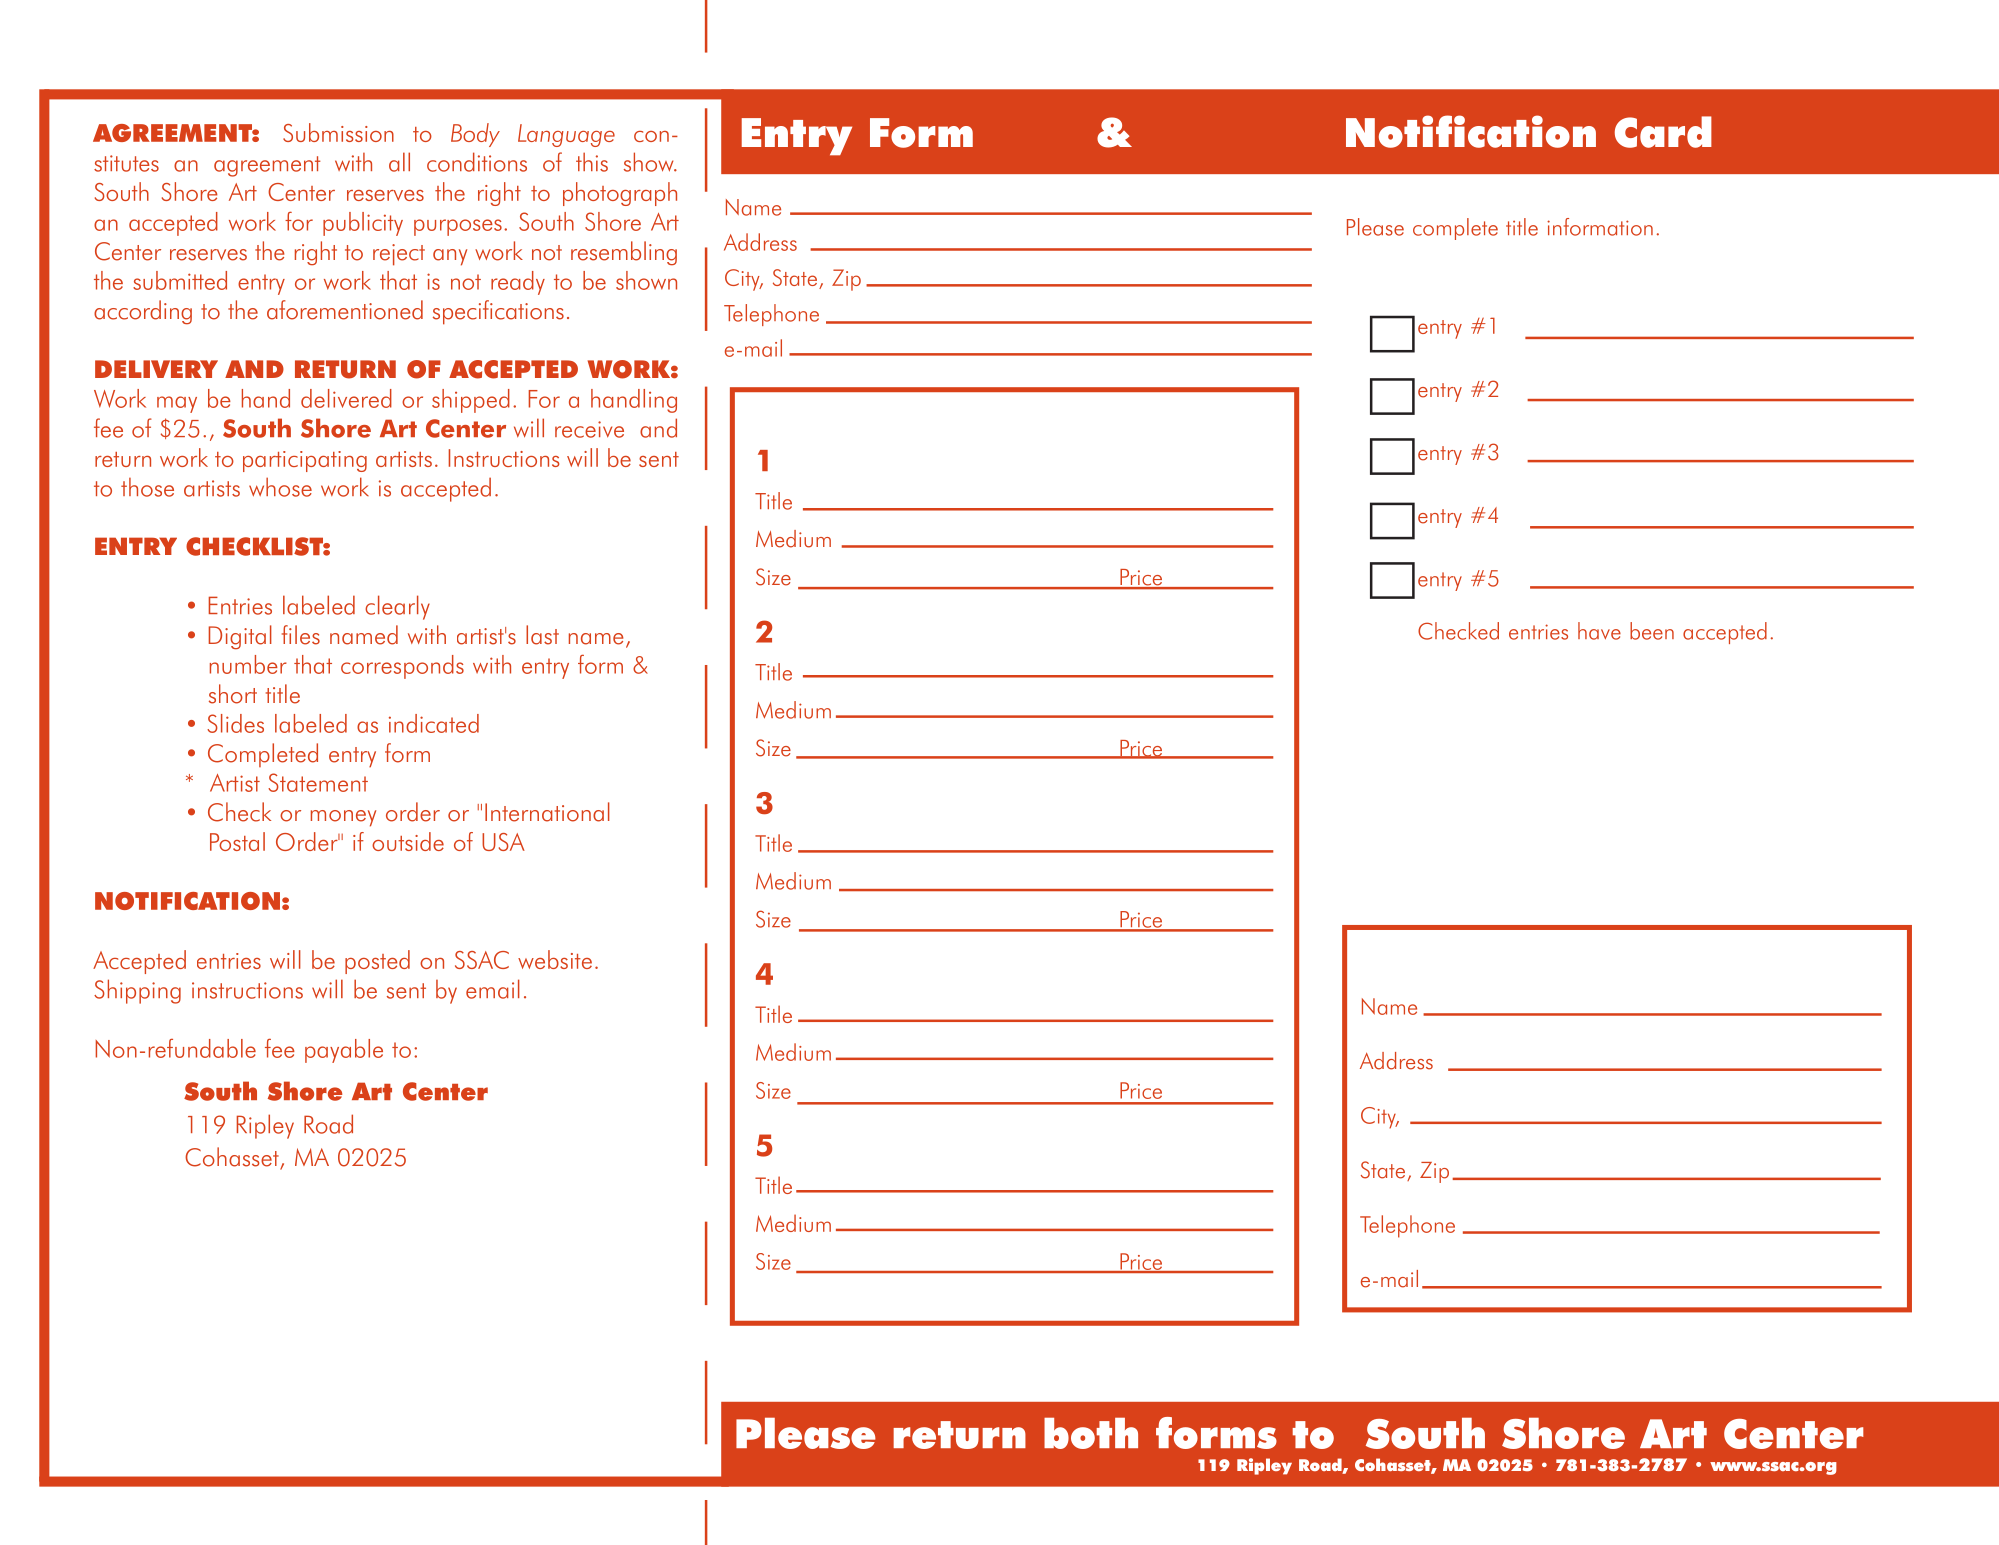 This document has height=1545, width=1999. I want to click on International, so click(547, 812).
